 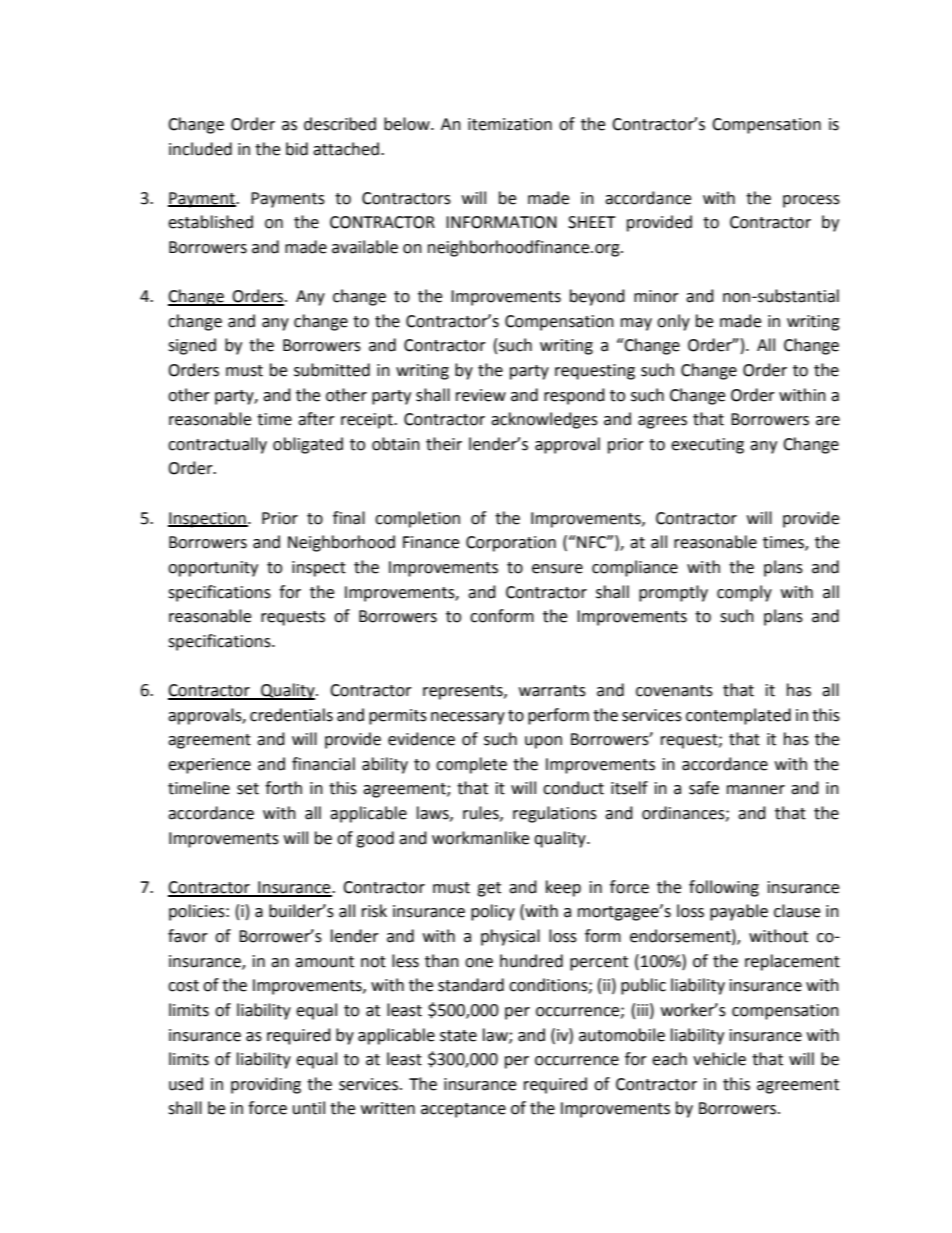 What do you see at coordinates (463, 1110) in the page?
I see `acceptance` at bounding box center [463, 1110].
